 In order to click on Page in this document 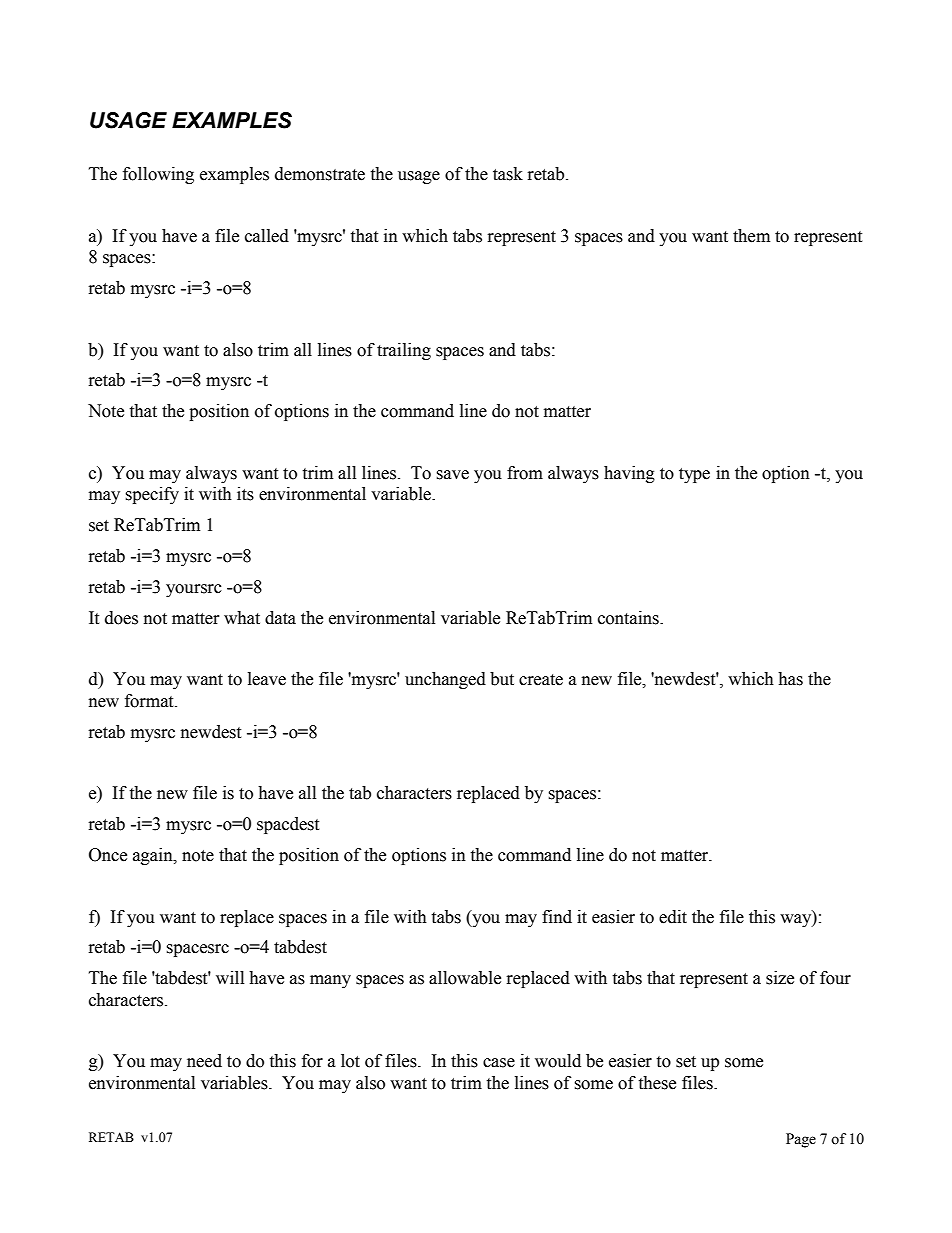, I will do `click(801, 1140)`.
